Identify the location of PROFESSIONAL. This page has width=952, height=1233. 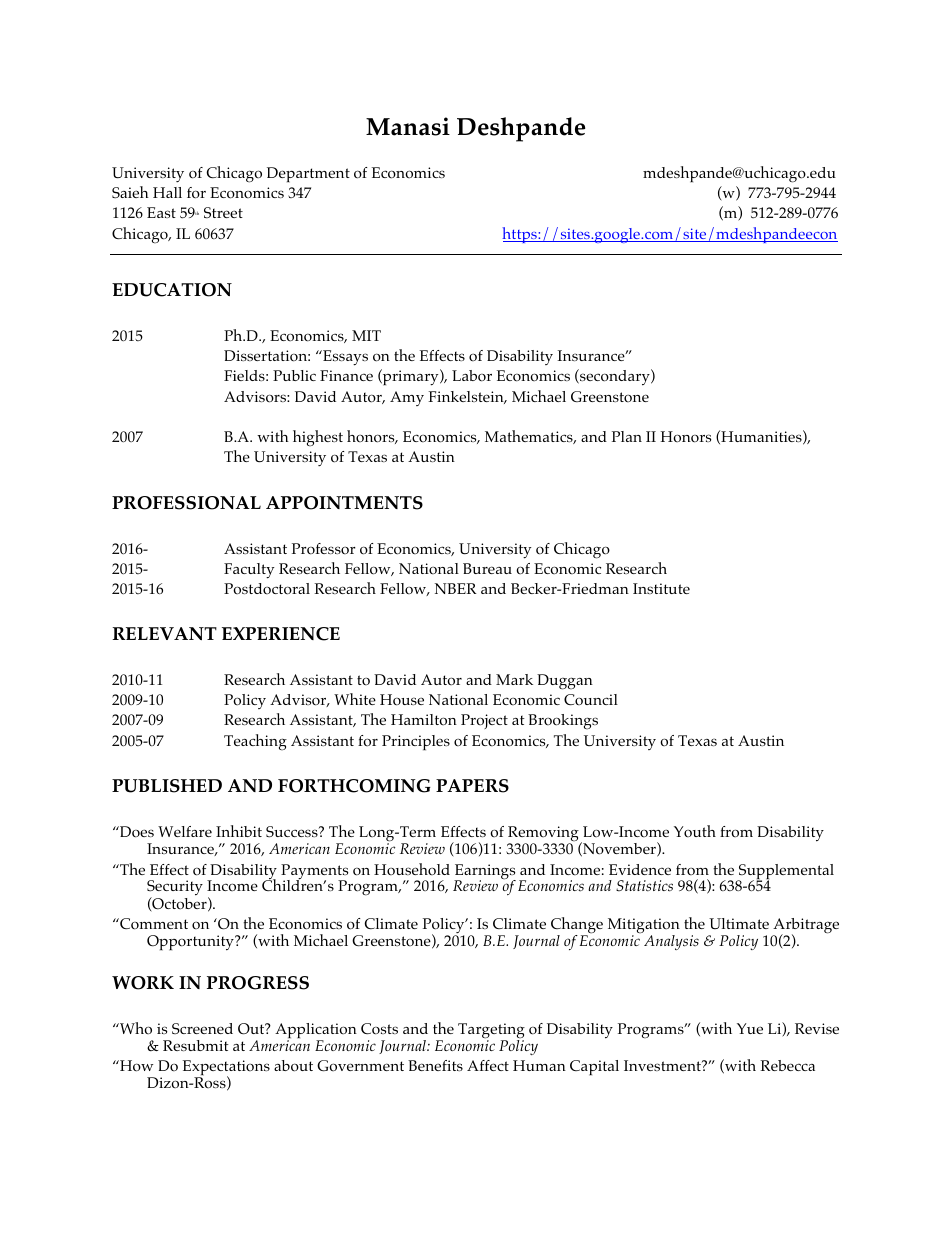
(186, 503).
